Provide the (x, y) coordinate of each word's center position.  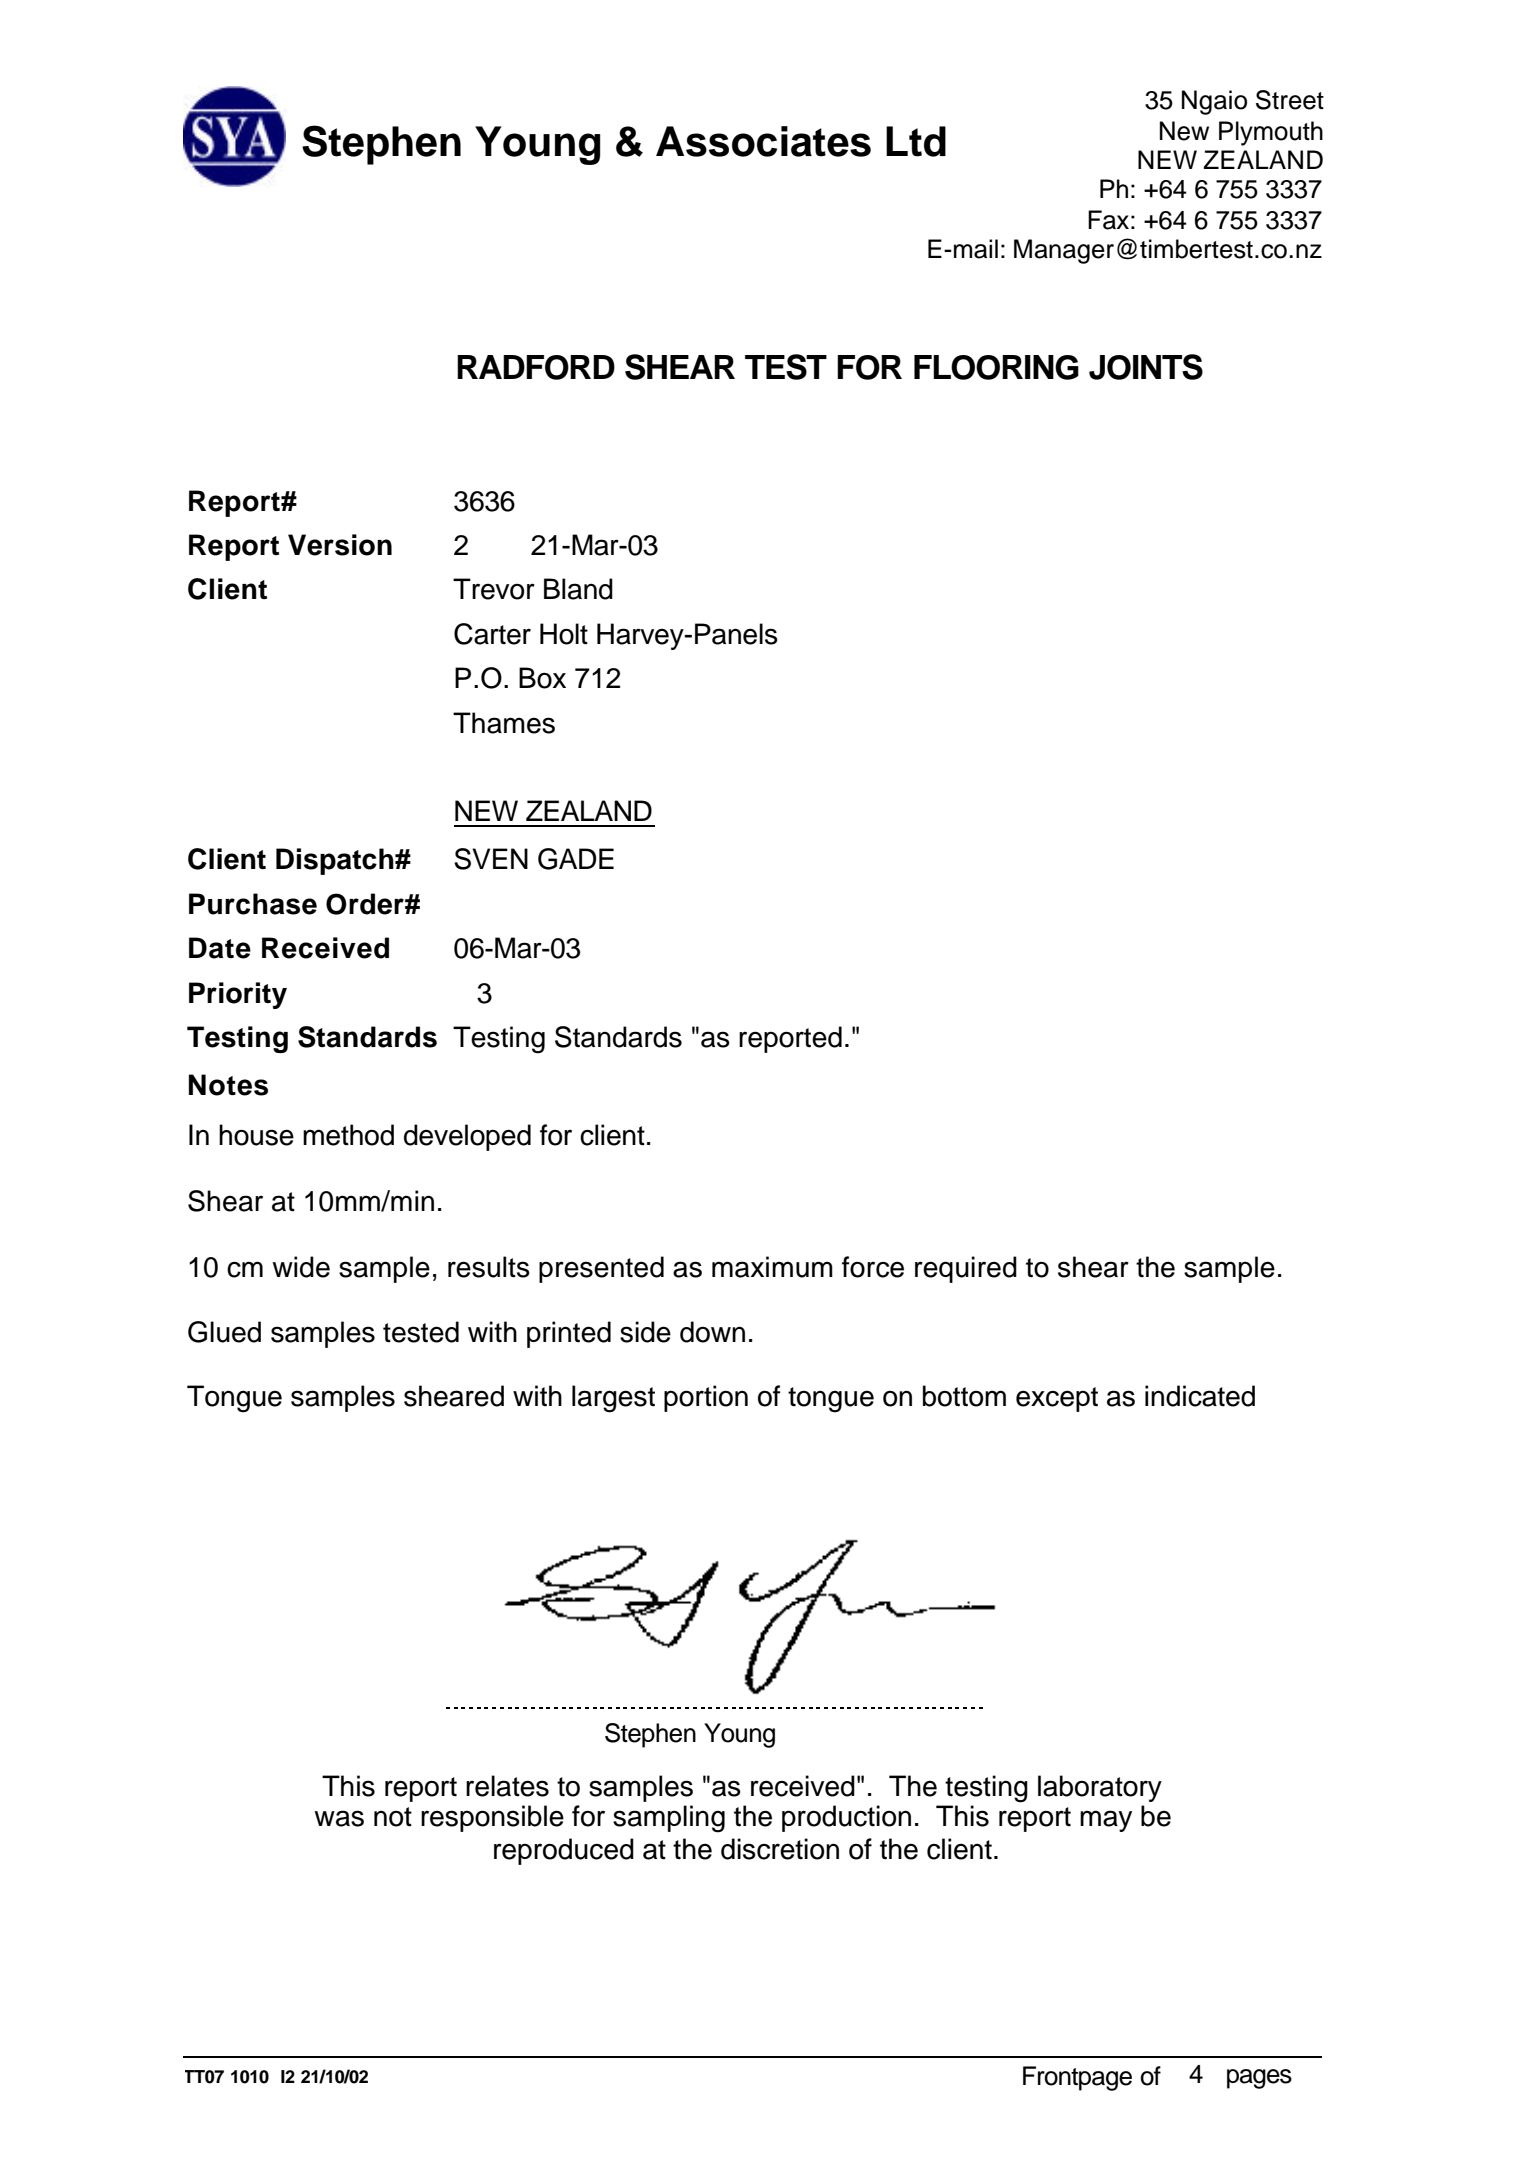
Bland (578, 589)
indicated (1200, 1396)
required (966, 1269)
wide (301, 1267)
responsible (492, 1818)
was (339, 1818)
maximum (772, 1267)
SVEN (491, 859)
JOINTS (1146, 367)
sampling (669, 1819)
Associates (763, 141)
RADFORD (536, 367)
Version (340, 545)
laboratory (1100, 1788)
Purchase (253, 904)
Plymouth (1271, 133)
